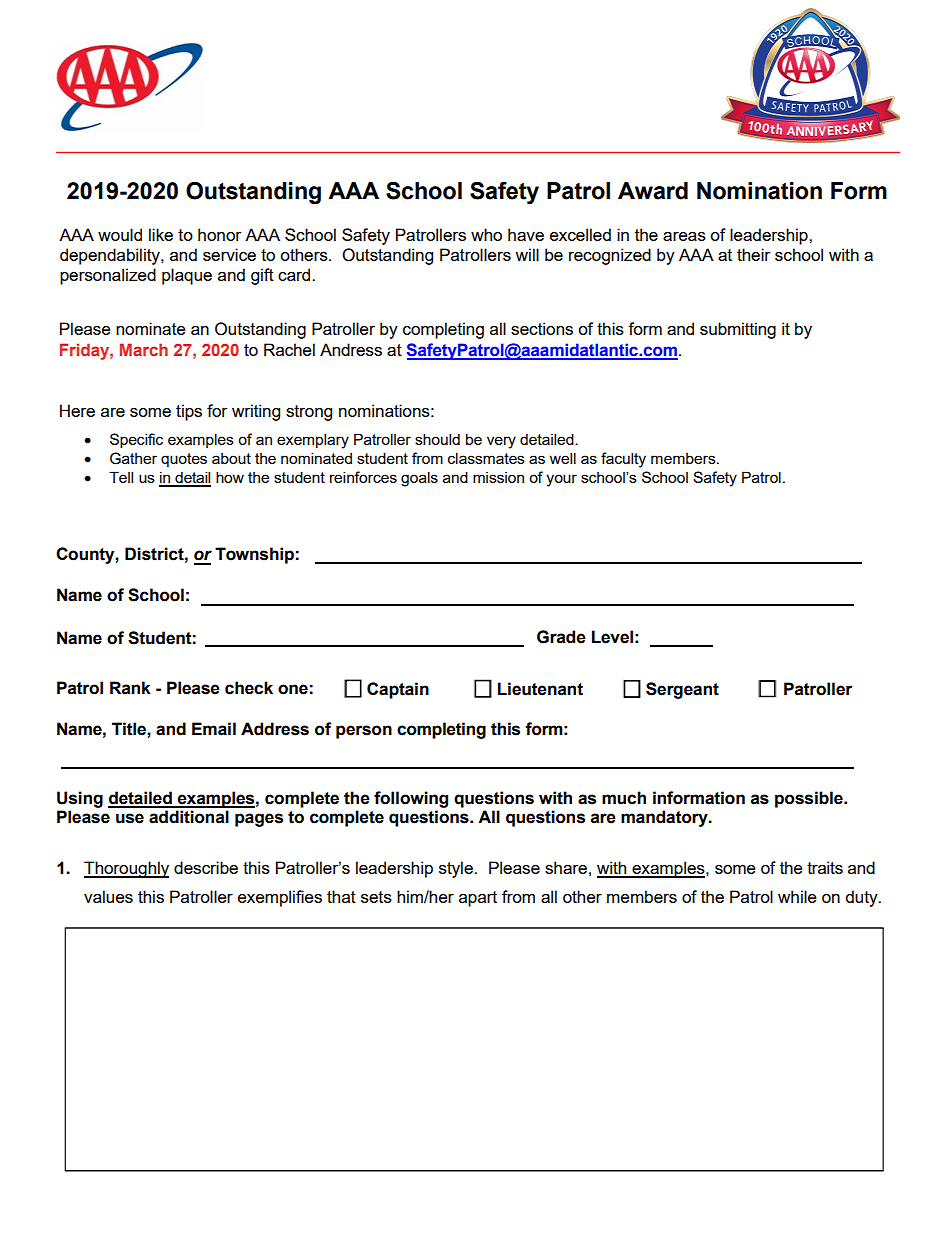  What do you see at coordinates (753, 254) in the document?
I see `their` at bounding box center [753, 254].
